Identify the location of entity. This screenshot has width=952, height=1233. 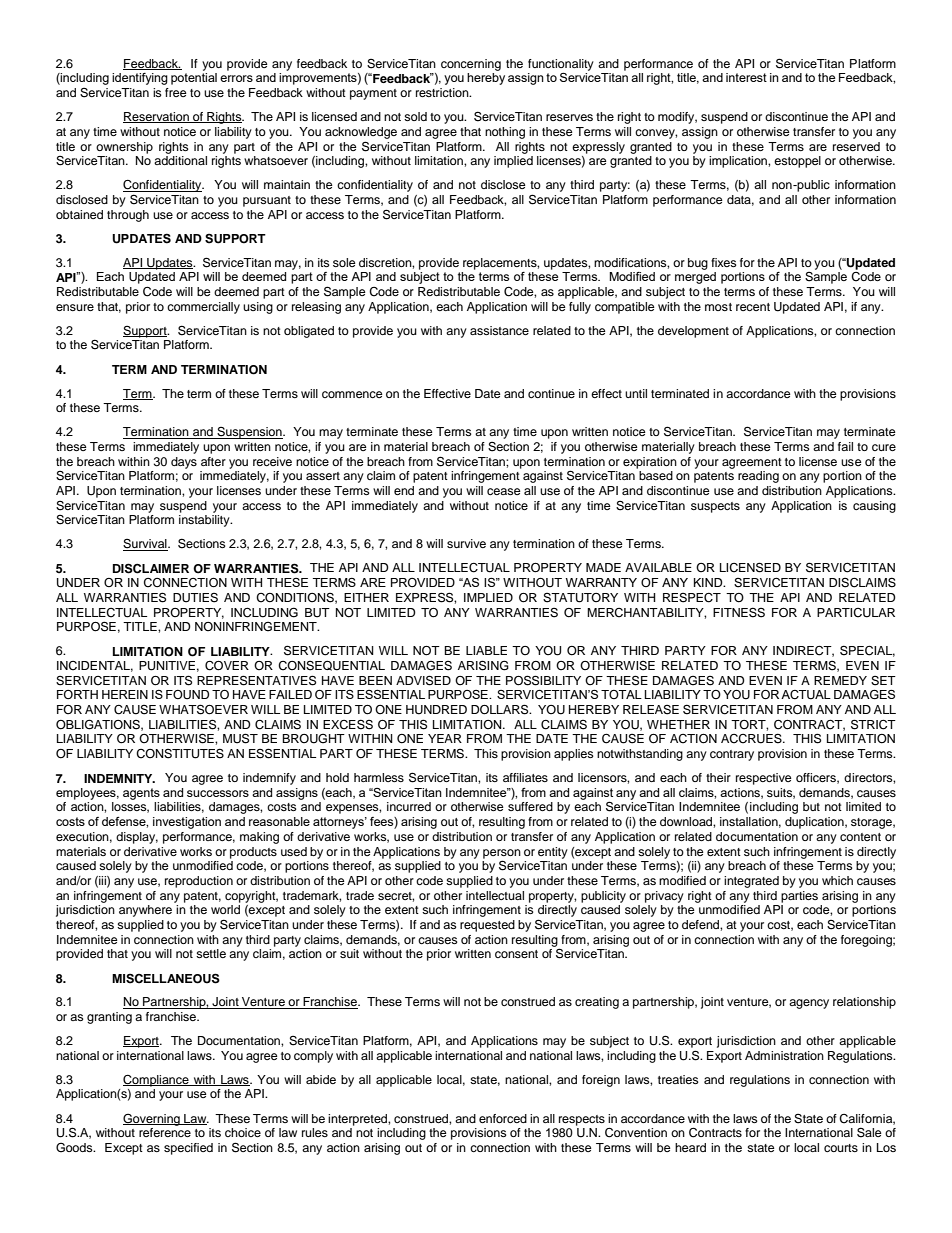
(553, 853).
